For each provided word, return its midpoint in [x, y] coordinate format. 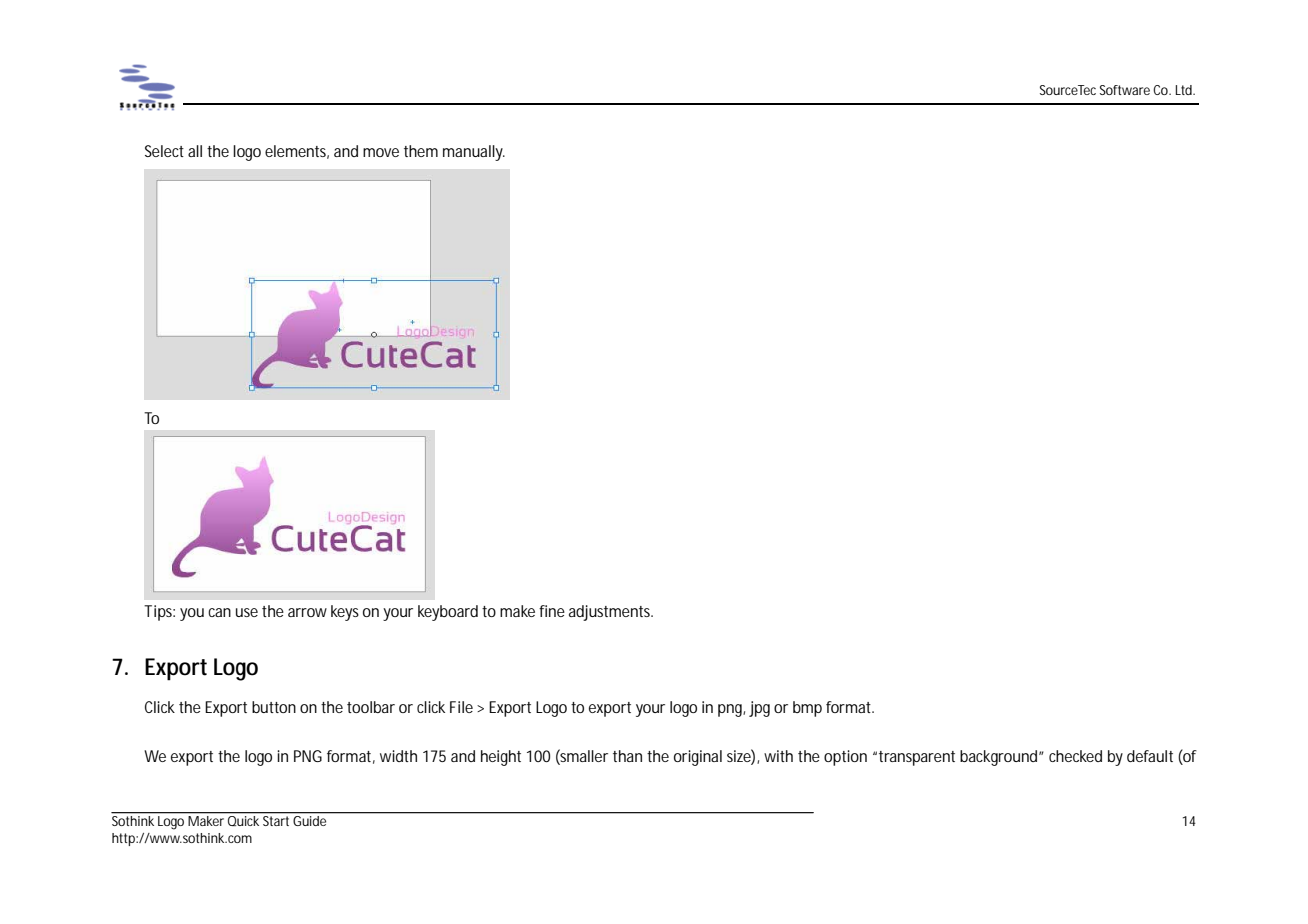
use [247, 612]
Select [164, 151]
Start [276, 821]
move [381, 152]
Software [1125, 90]
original [698, 758]
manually [474, 153]
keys [345, 613]
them [421, 151]
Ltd [1185, 90]
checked [1075, 756]
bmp [807, 709]
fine [552, 611]
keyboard [448, 613]
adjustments [611, 613]
